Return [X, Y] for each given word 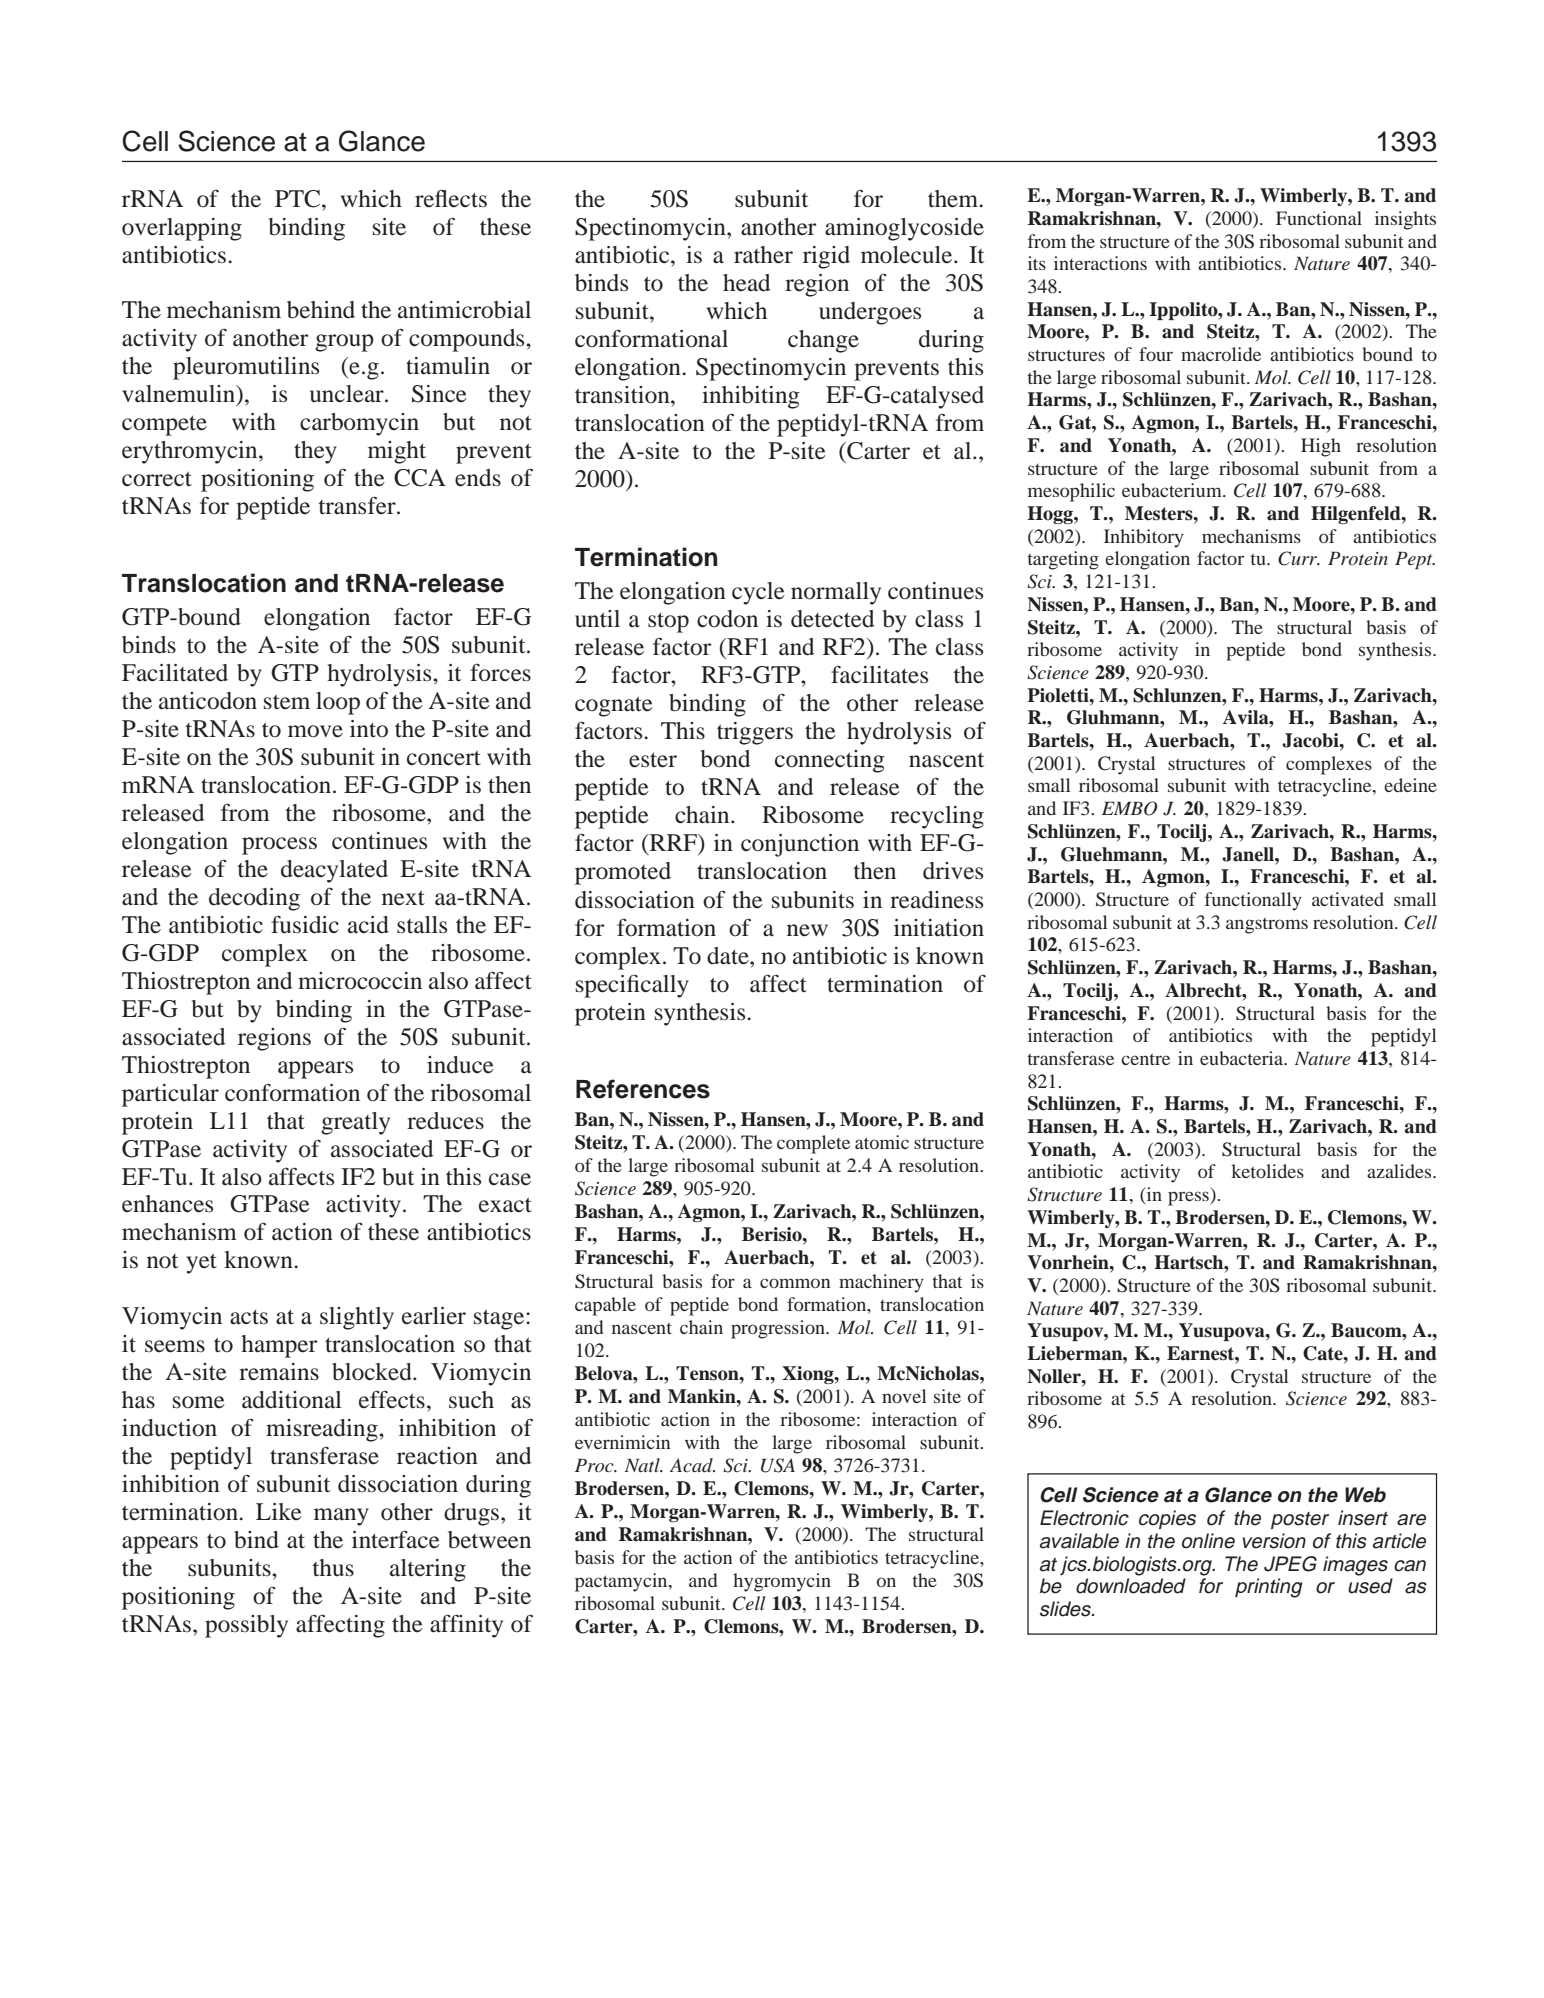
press [1189, 1198]
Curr [1299, 558]
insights [1405, 220]
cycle [758, 593]
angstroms [1267, 926]
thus [333, 1568]
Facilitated [175, 673]
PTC [299, 199]
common [795, 1283]
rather [763, 255]
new [807, 930]
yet [201, 1264]
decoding [254, 899]
